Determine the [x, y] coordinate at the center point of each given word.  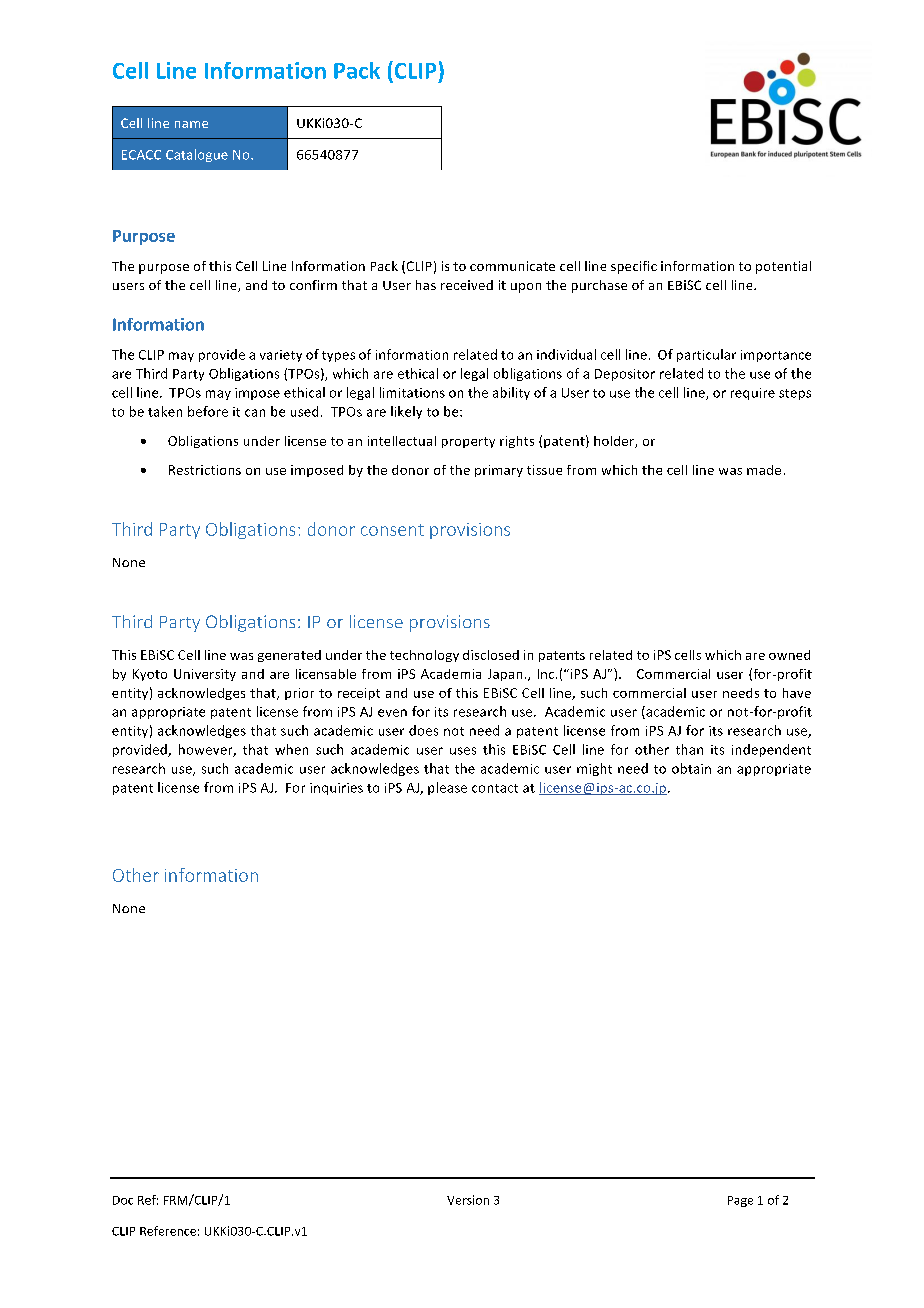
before [208, 411]
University [205, 675]
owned [789, 655]
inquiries [336, 789]
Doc [123, 1200]
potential [783, 267]
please [447, 788]
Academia [451, 674]
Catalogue [197, 155]
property [468, 442]
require [753, 394]
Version [468, 1200]
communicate [512, 266]
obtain [691, 768]
